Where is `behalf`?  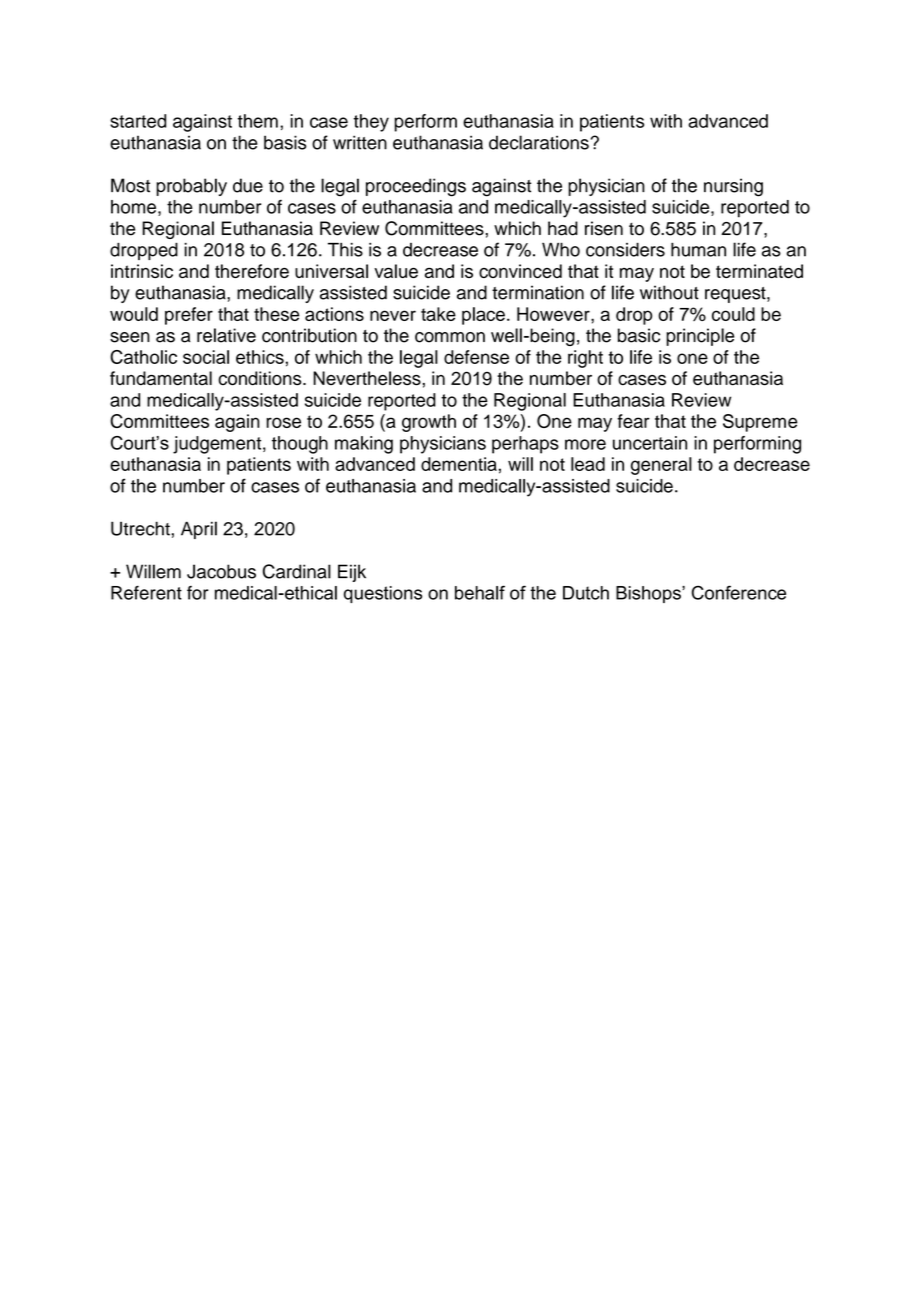 behalf is located at coordinates (480, 592).
